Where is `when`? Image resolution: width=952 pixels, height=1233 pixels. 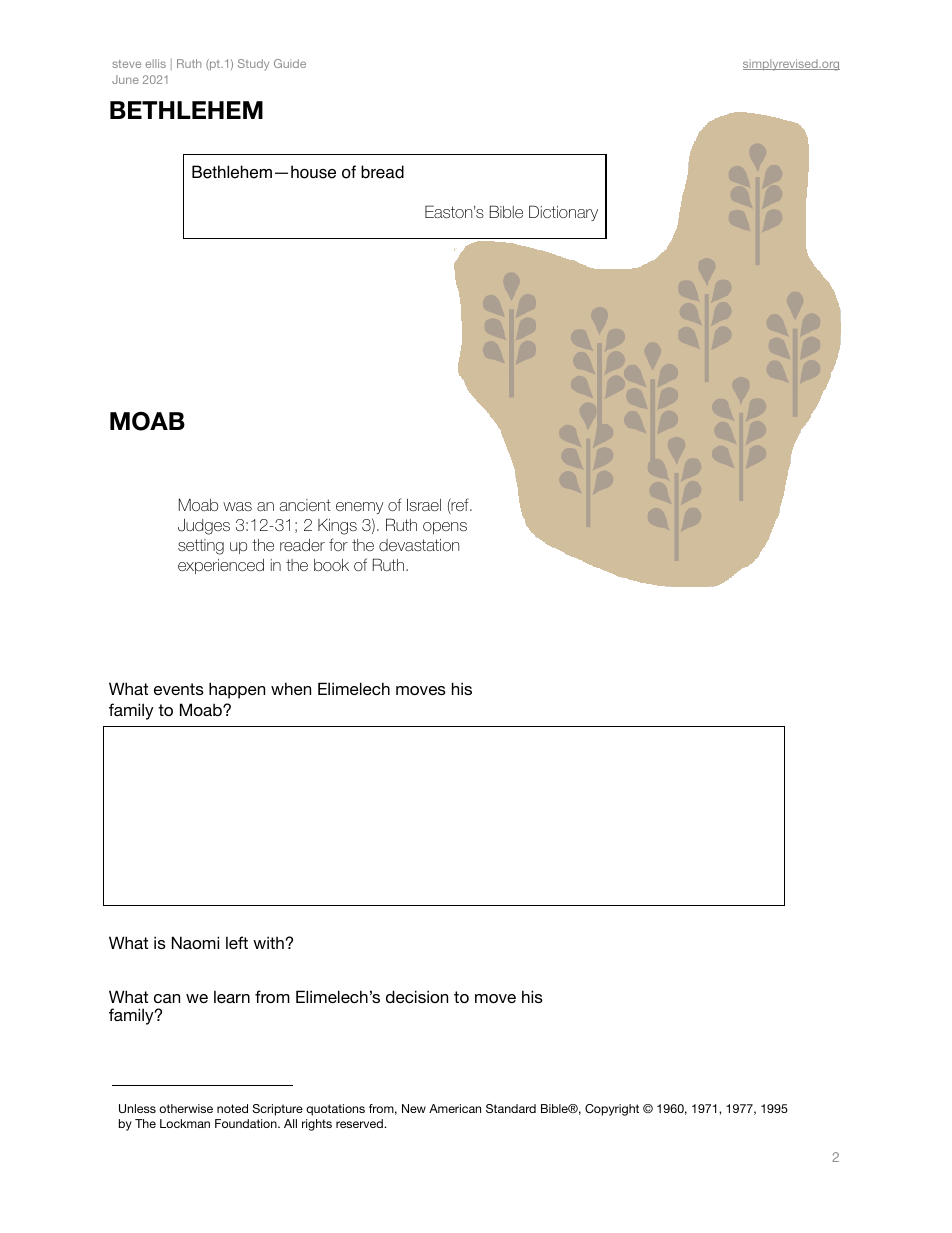 when is located at coordinates (291, 688).
